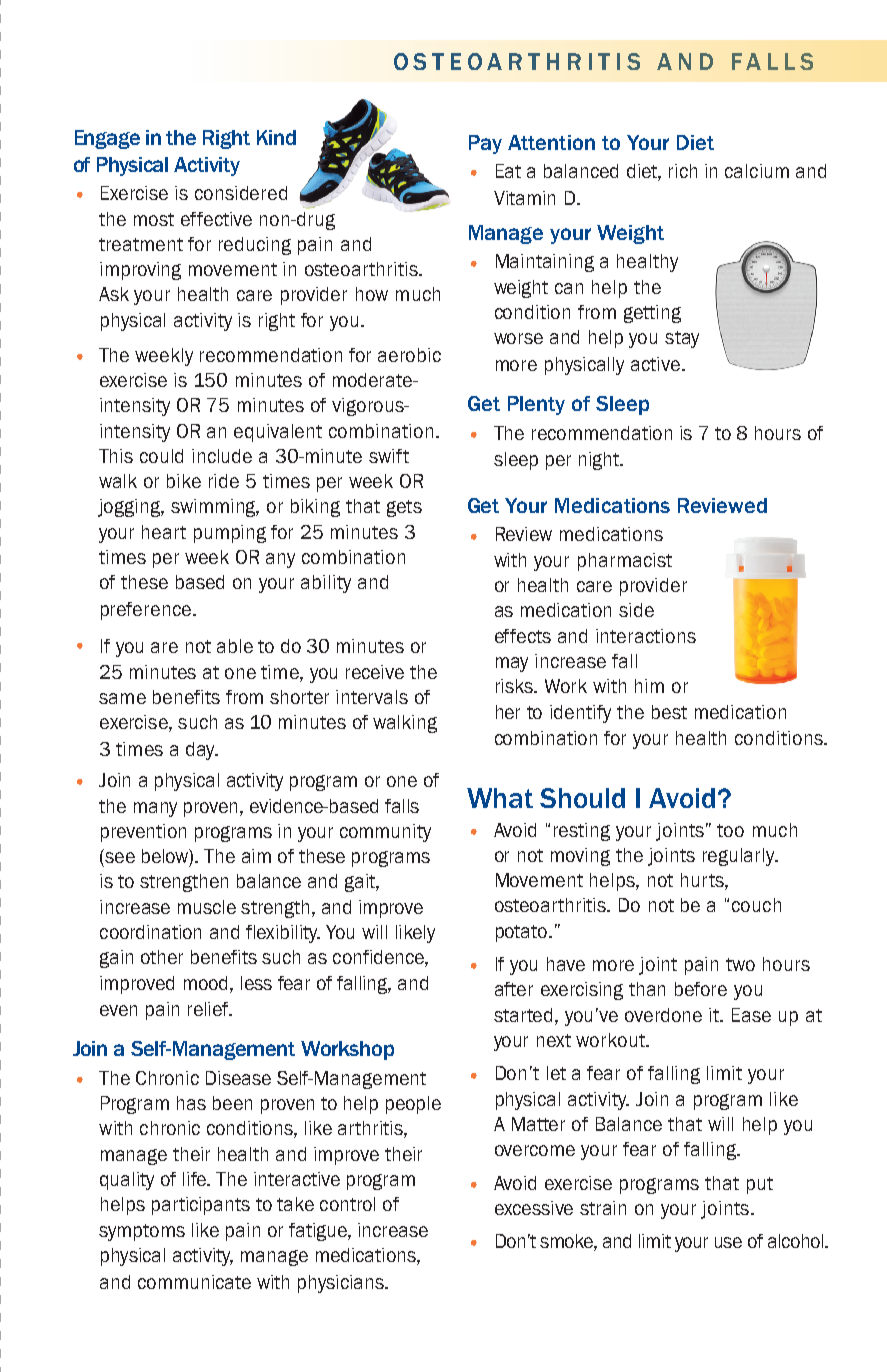  What do you see at coordinates (485, 144) in the screenshot?
I see `Pay` at bounding box center [485, 144].
